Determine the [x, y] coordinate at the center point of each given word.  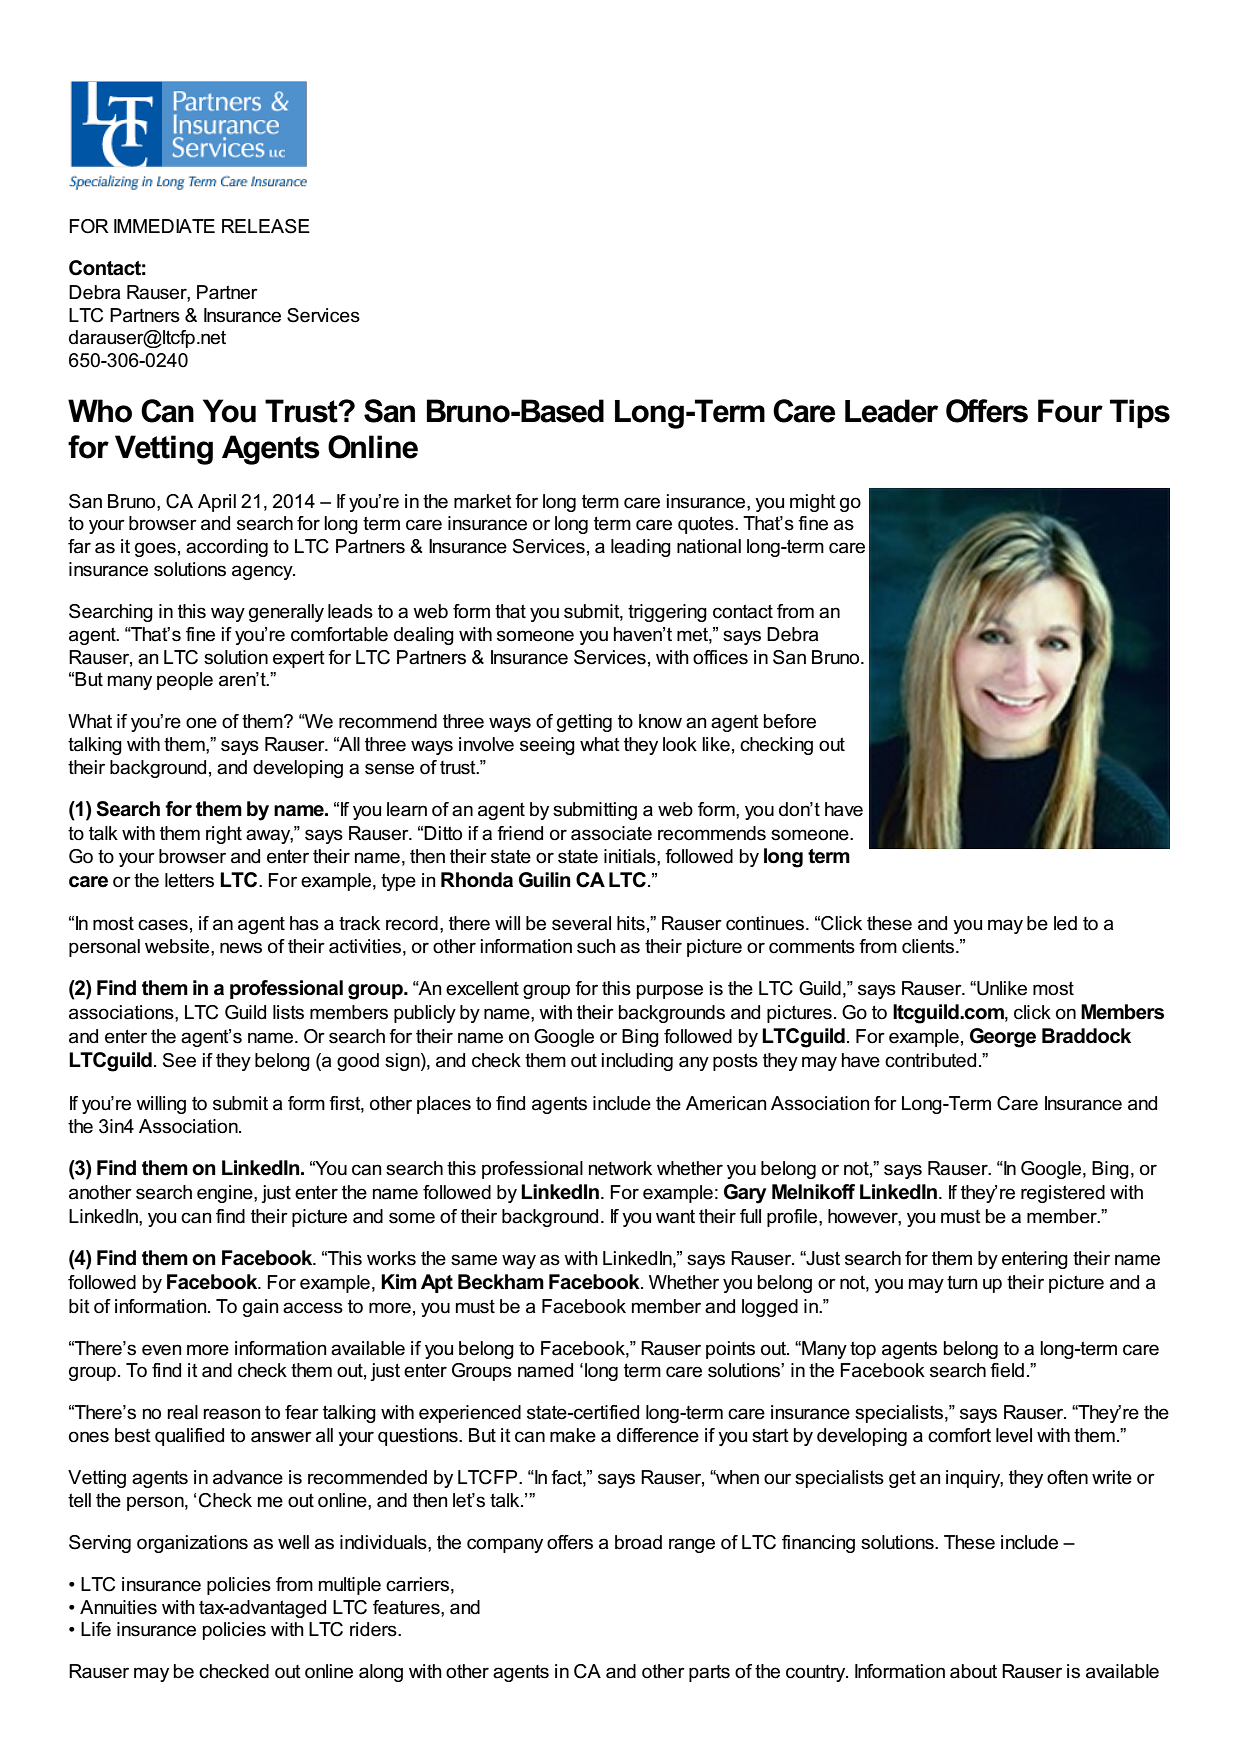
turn [962, 1282]
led [1065, 923]
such [596, 946]
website [178, 946]
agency [263, 572]
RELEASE [266, 226]
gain [261, 1308]
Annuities [118, 1607]
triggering [667, 613]
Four [1070, 411]
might [813, 503]
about [973, 1671]
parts [709, 1673]
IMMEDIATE [164, 226]
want [675, 1216]
